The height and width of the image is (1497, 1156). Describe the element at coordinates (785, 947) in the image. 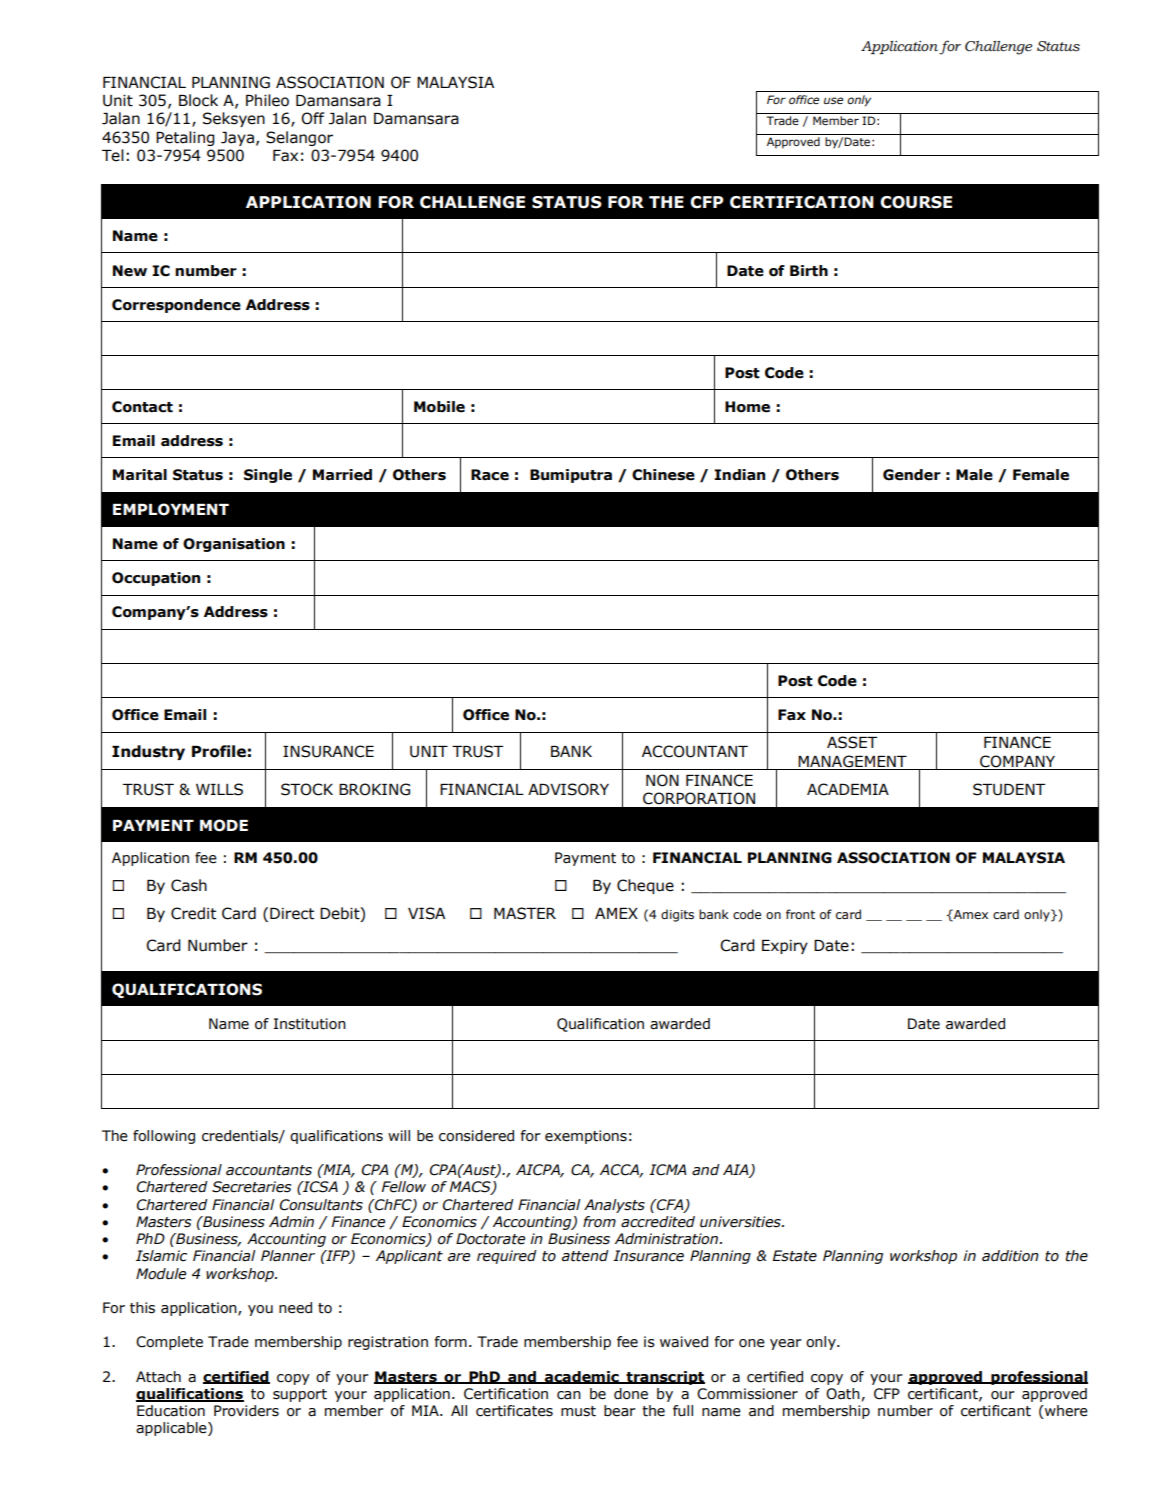

I see `Expiry` at that location.
